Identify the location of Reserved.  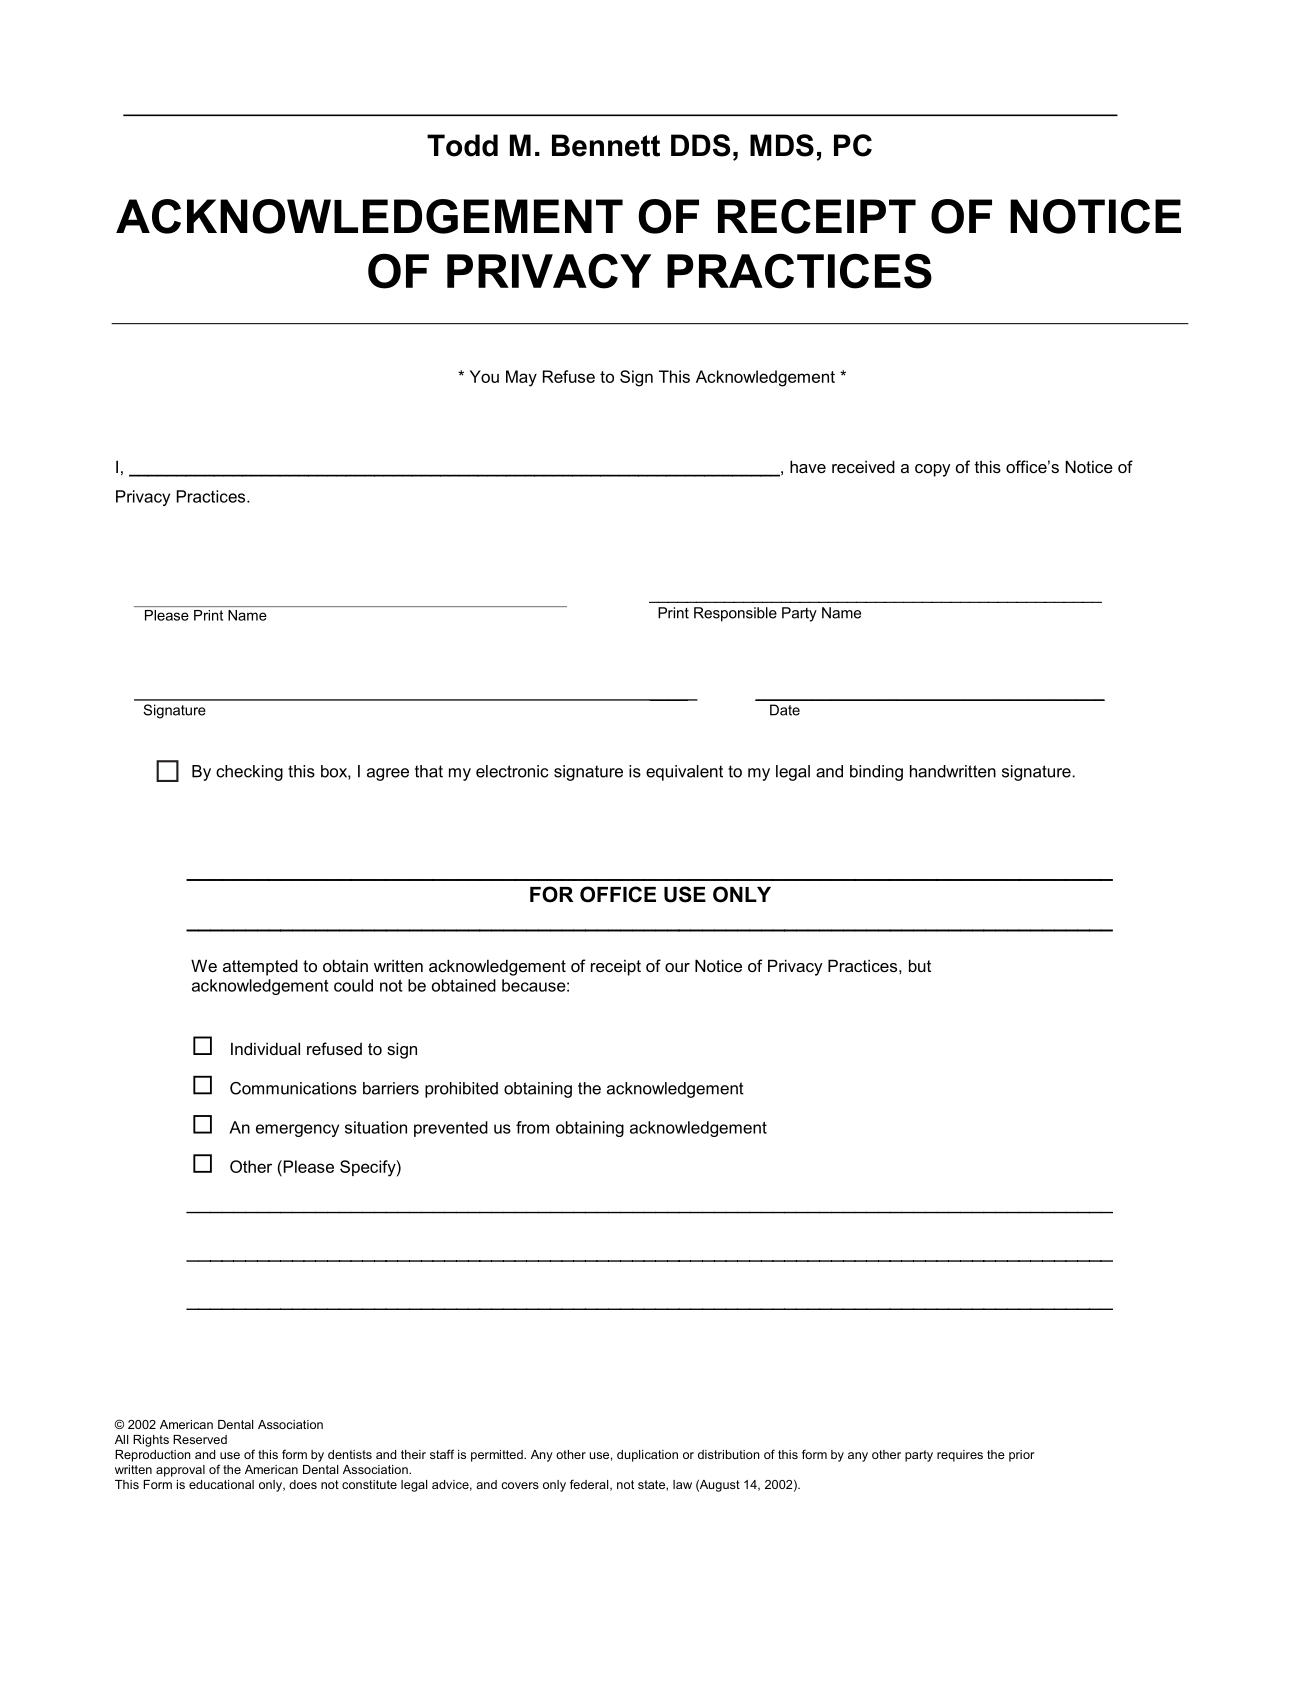
(200, 1439).
